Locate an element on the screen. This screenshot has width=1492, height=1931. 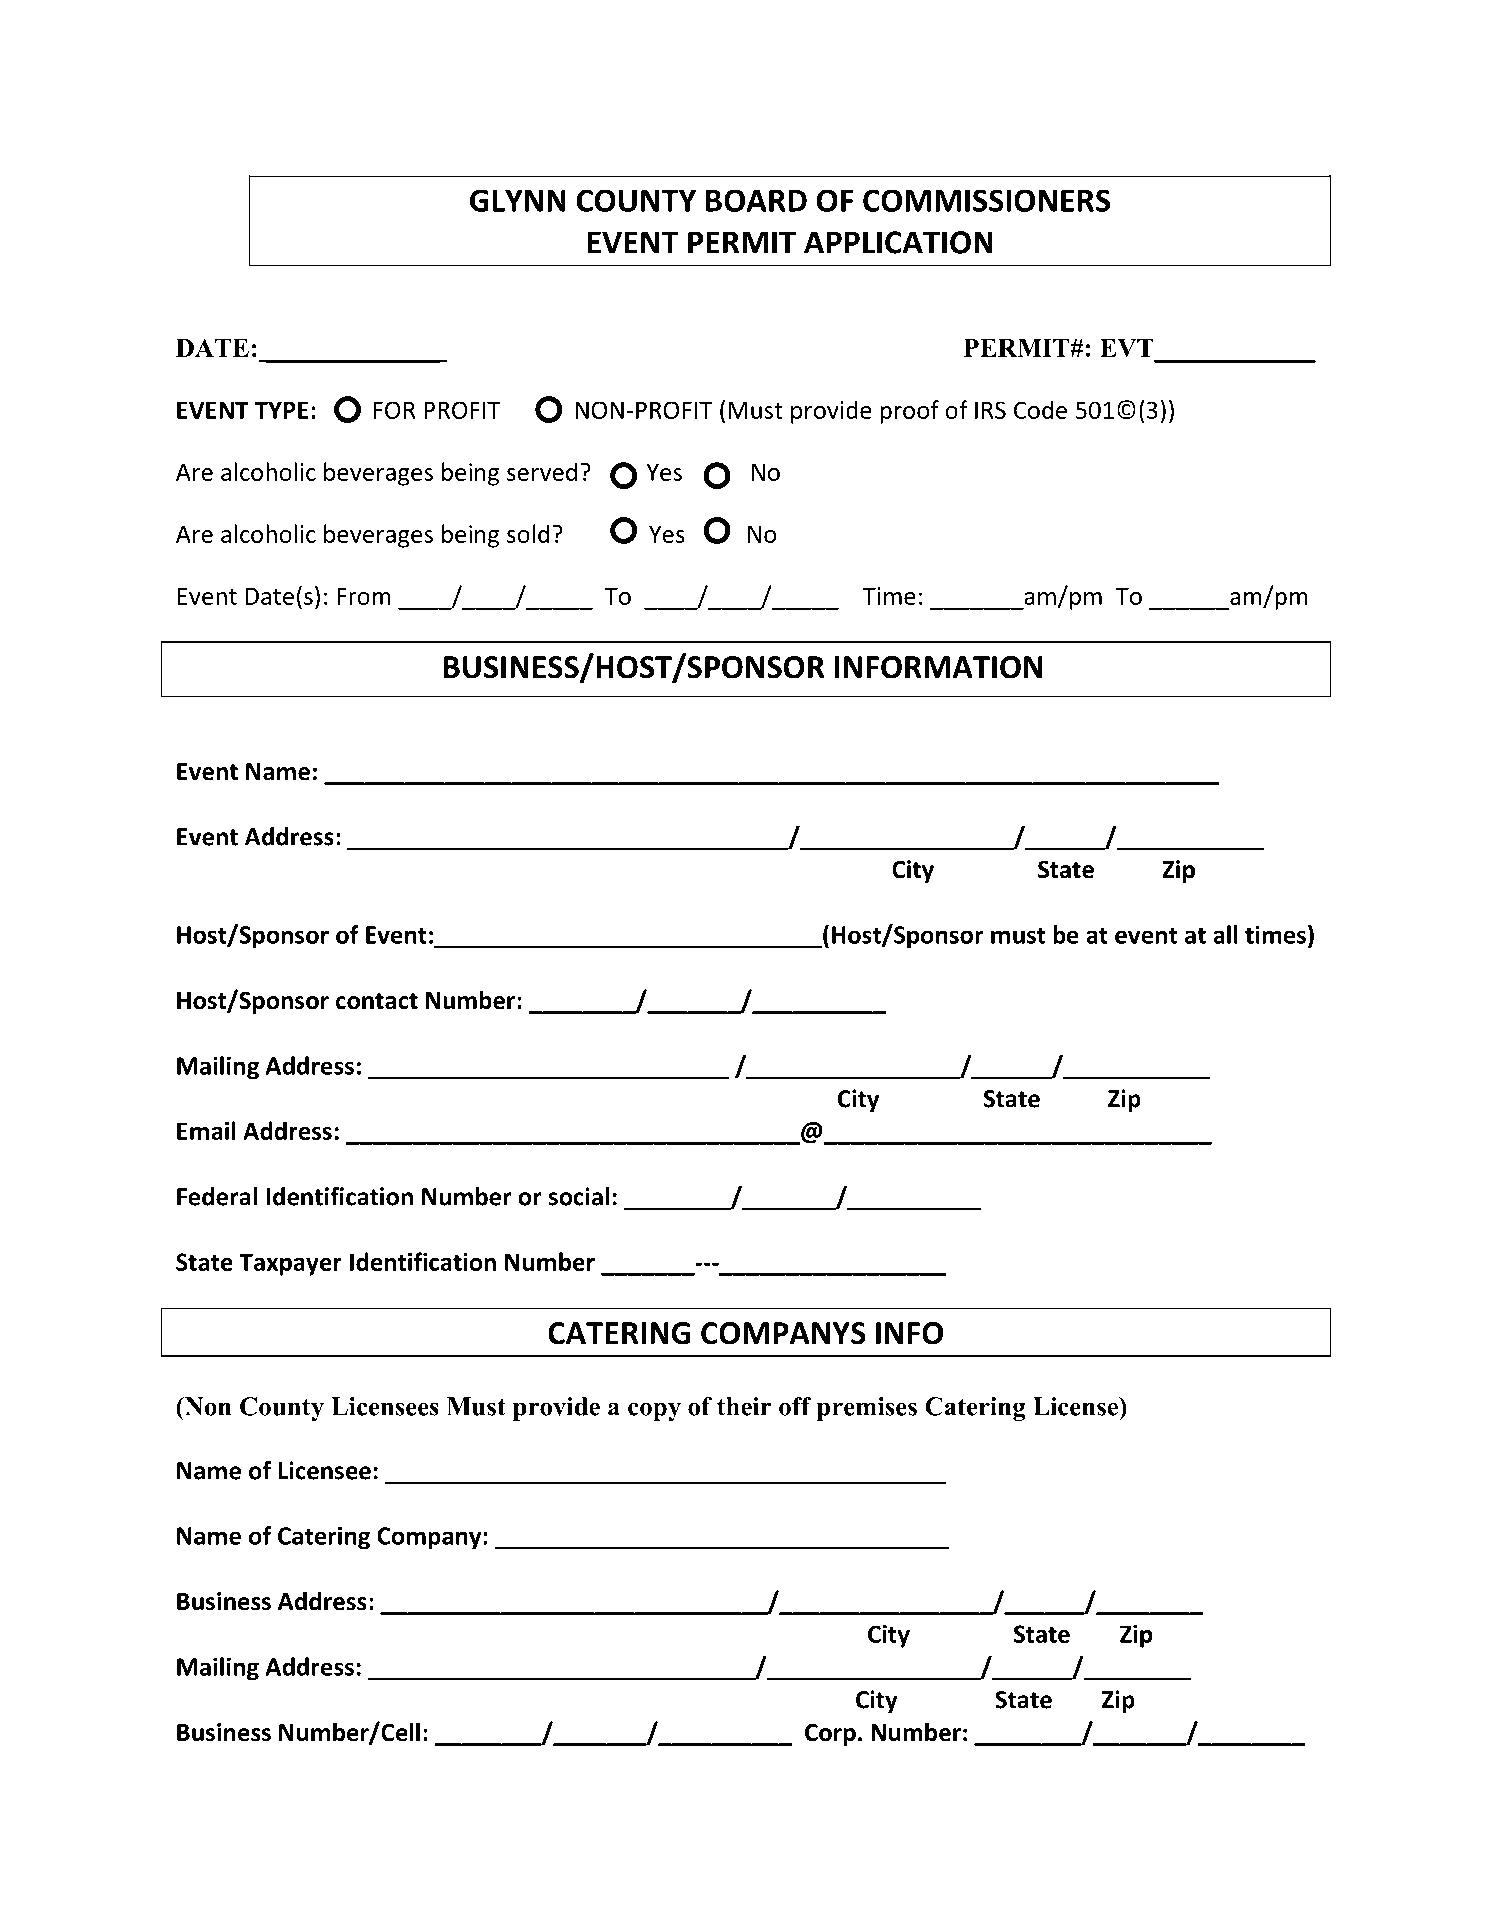
GLYNN is located at coordinates (518, 200).
